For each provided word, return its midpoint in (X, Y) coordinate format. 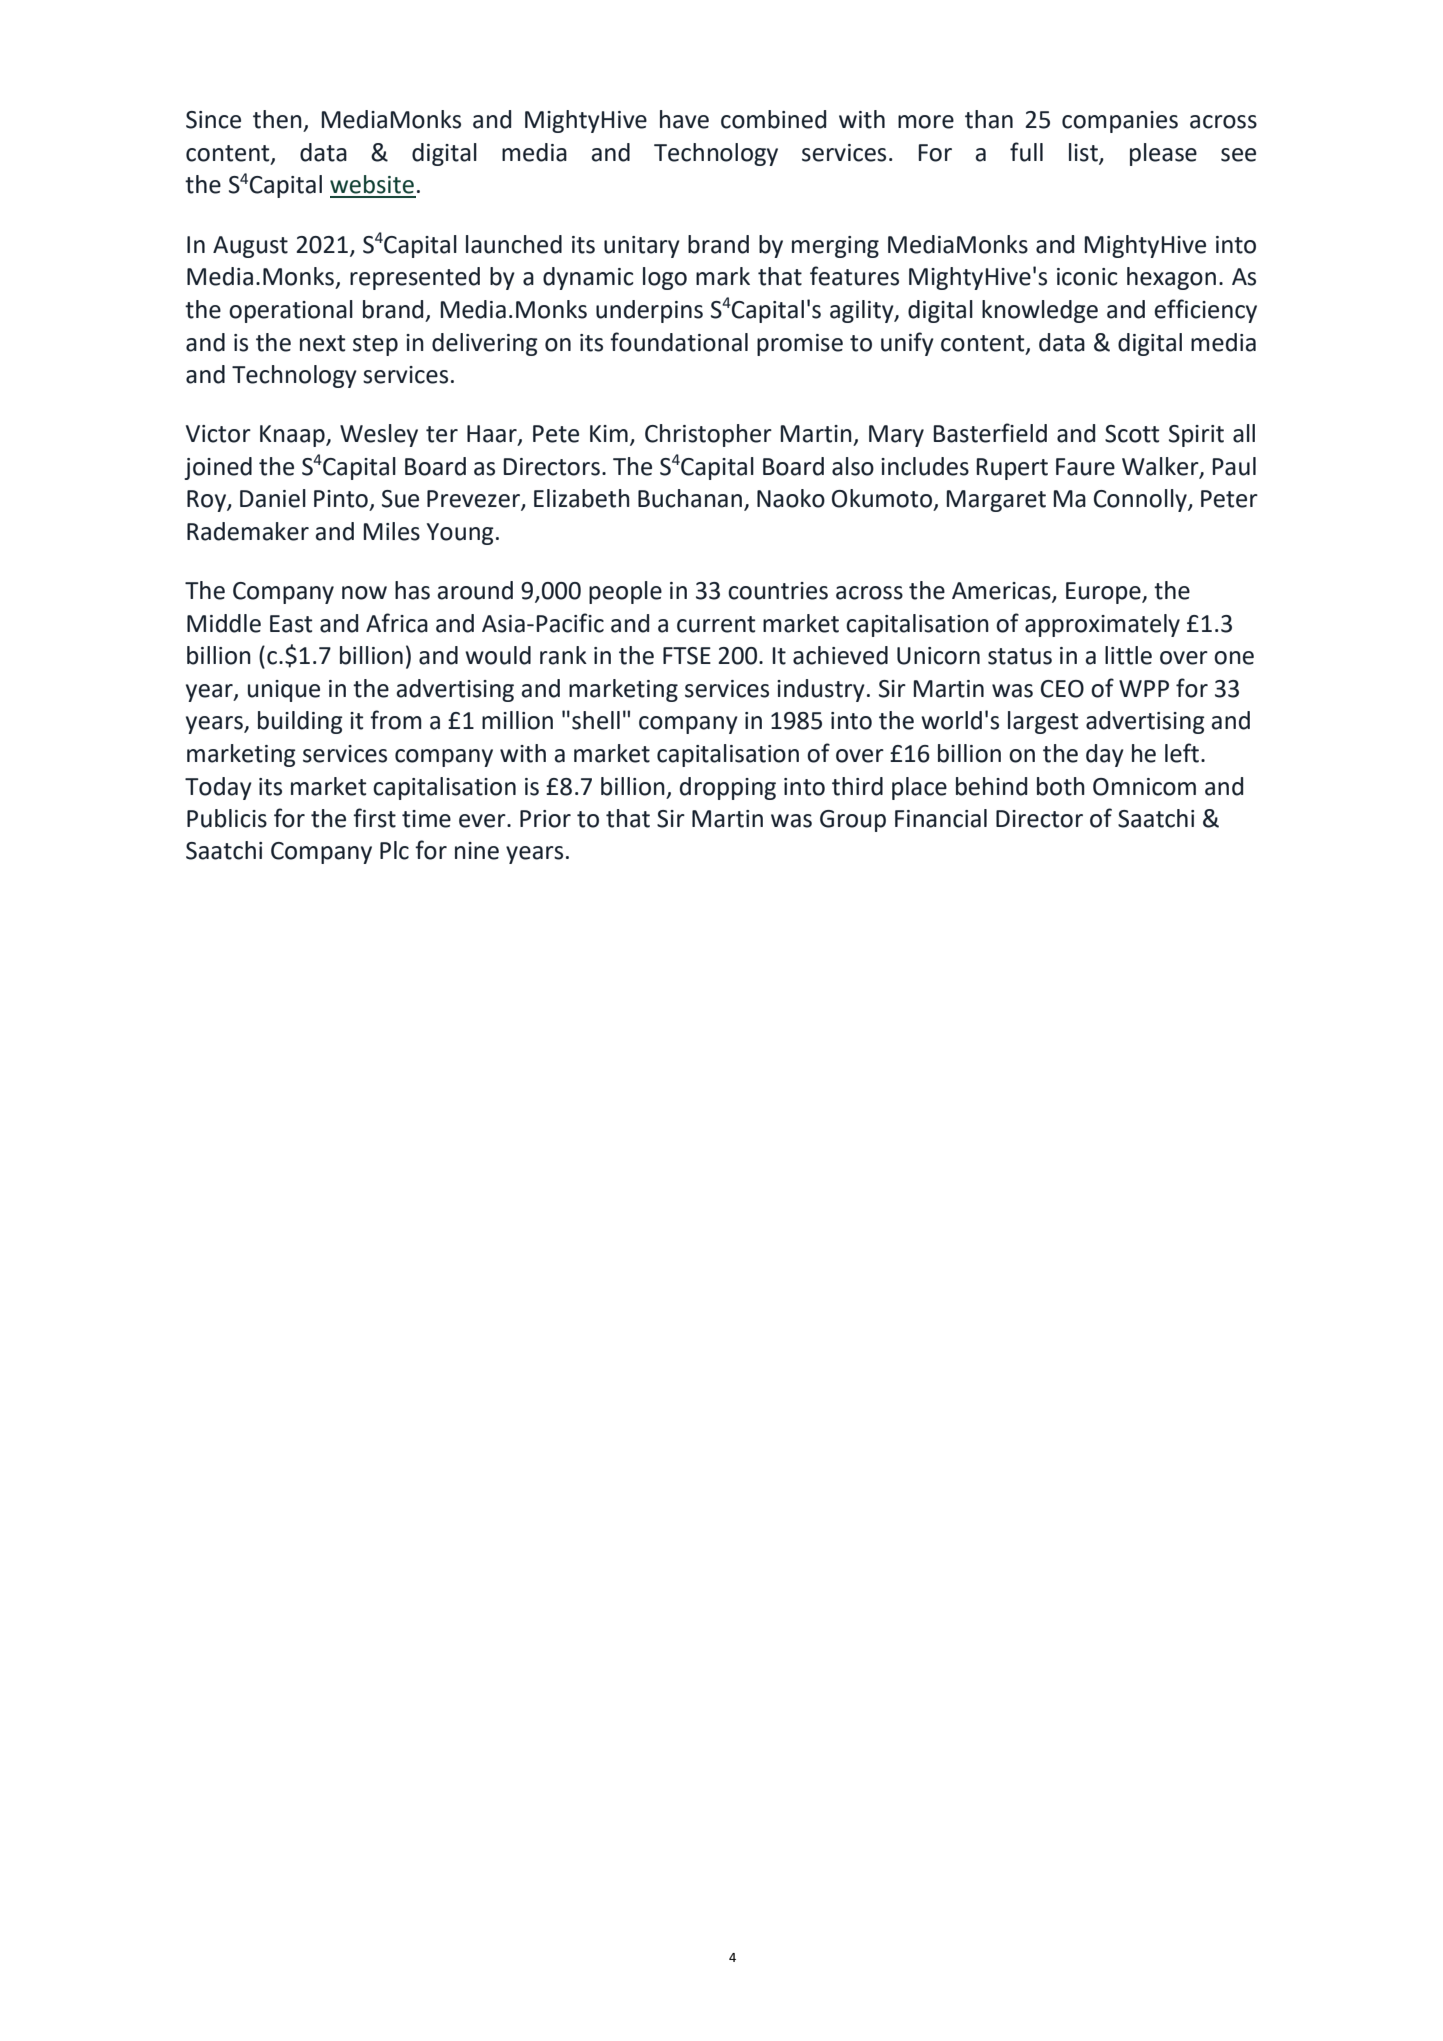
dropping (728, 788)
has (412, 590)
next (322, 343)
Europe (1104, 593)
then (277, 119)
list (1084, 153)
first (374, 818)
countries (778, 591)
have (684, 119)
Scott (1132, 434)
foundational (679, 342)
